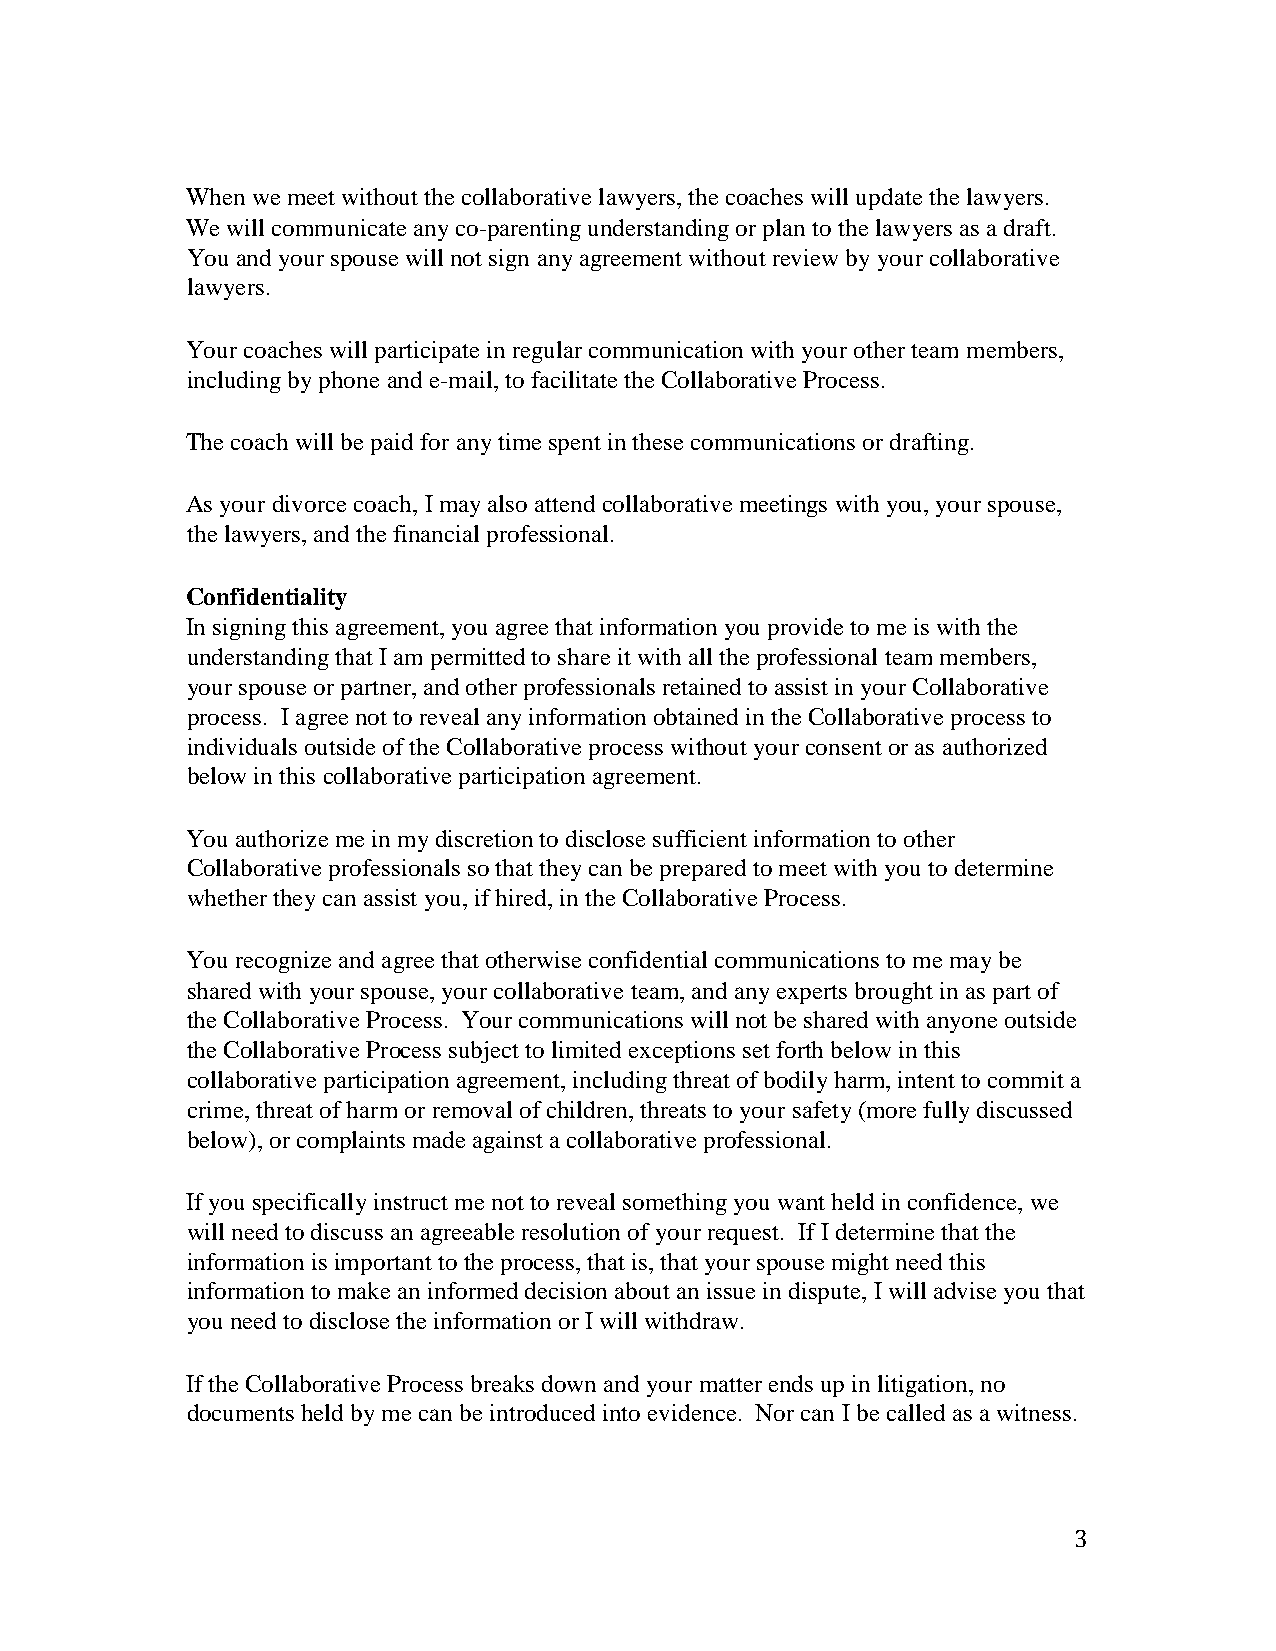 The height and width of the screenshot is (1651, 1276). Describe the element at coordinates (339, 227) in the screenshot. I see `communicate` at that location.
